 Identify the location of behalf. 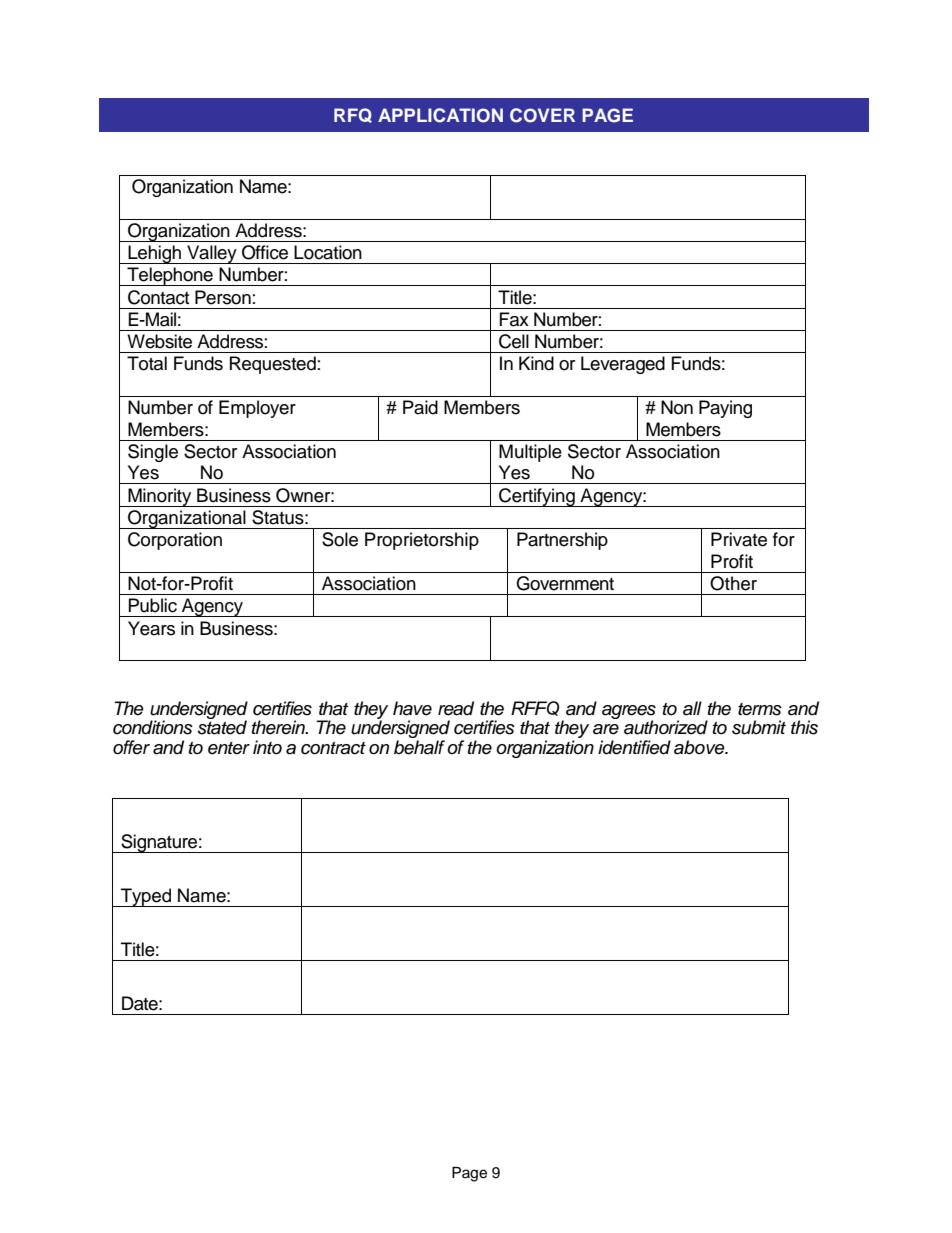
(419, 747).
